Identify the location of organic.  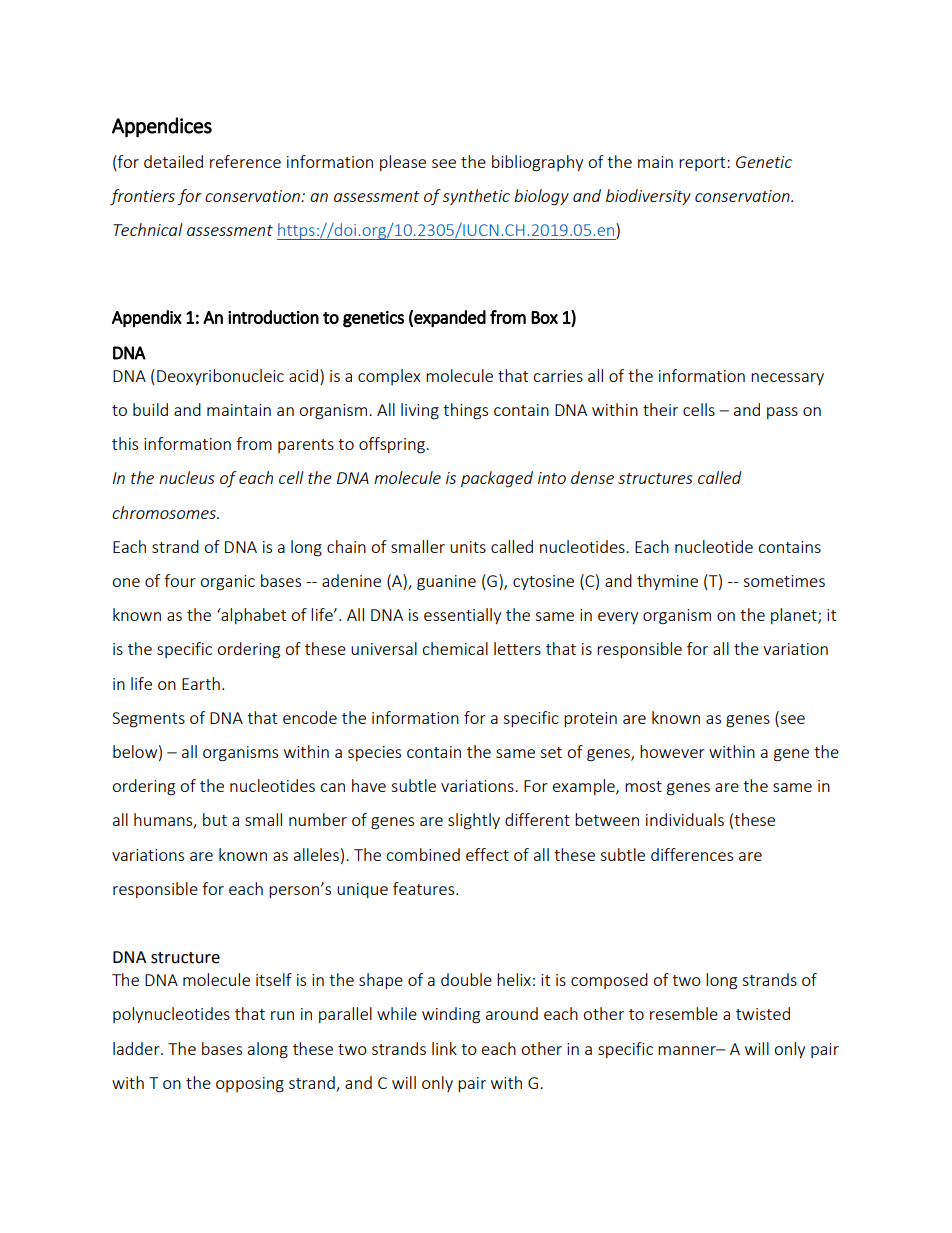
(227, 583).
